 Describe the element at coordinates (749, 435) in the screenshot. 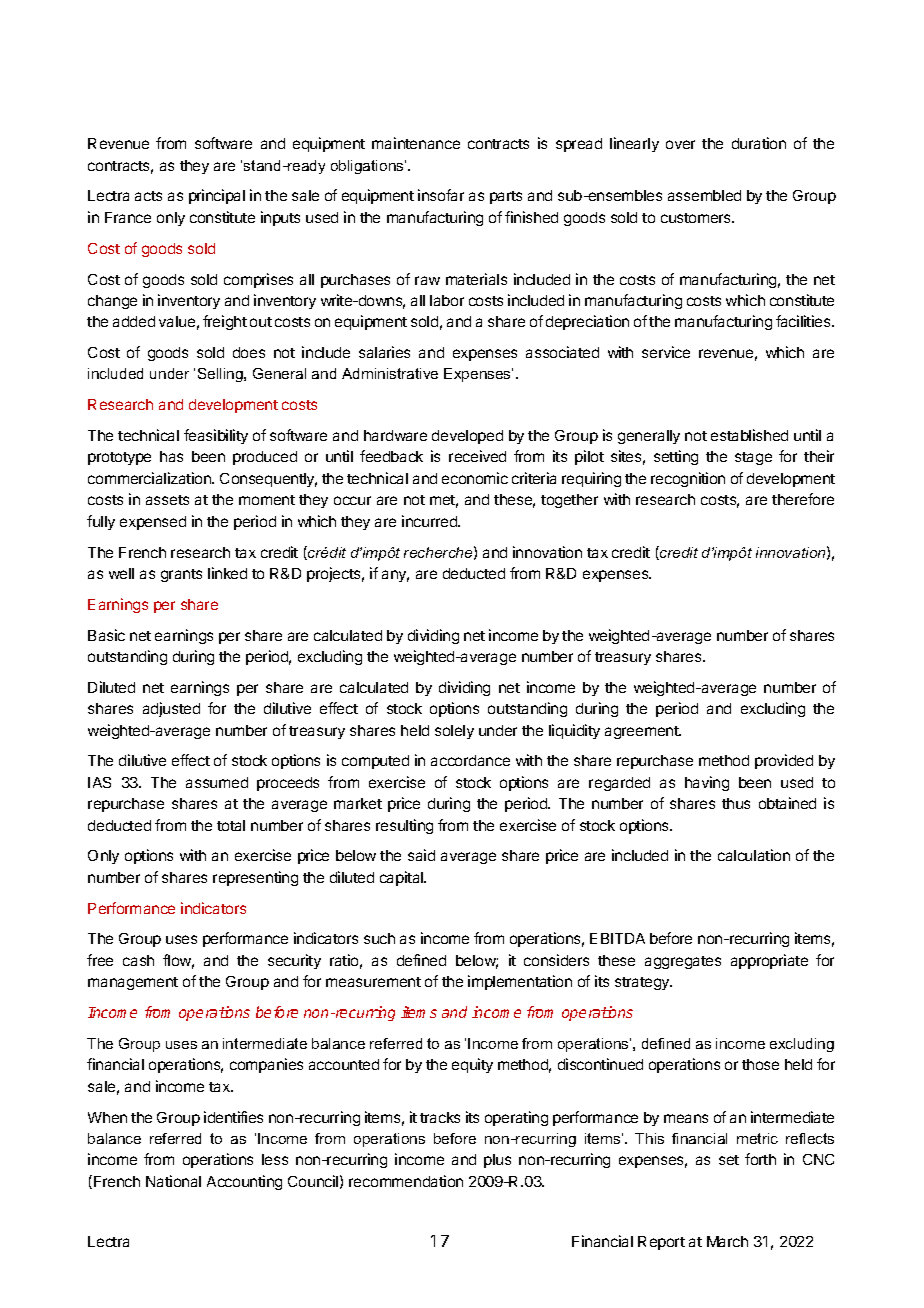

I see `established` at that location.
